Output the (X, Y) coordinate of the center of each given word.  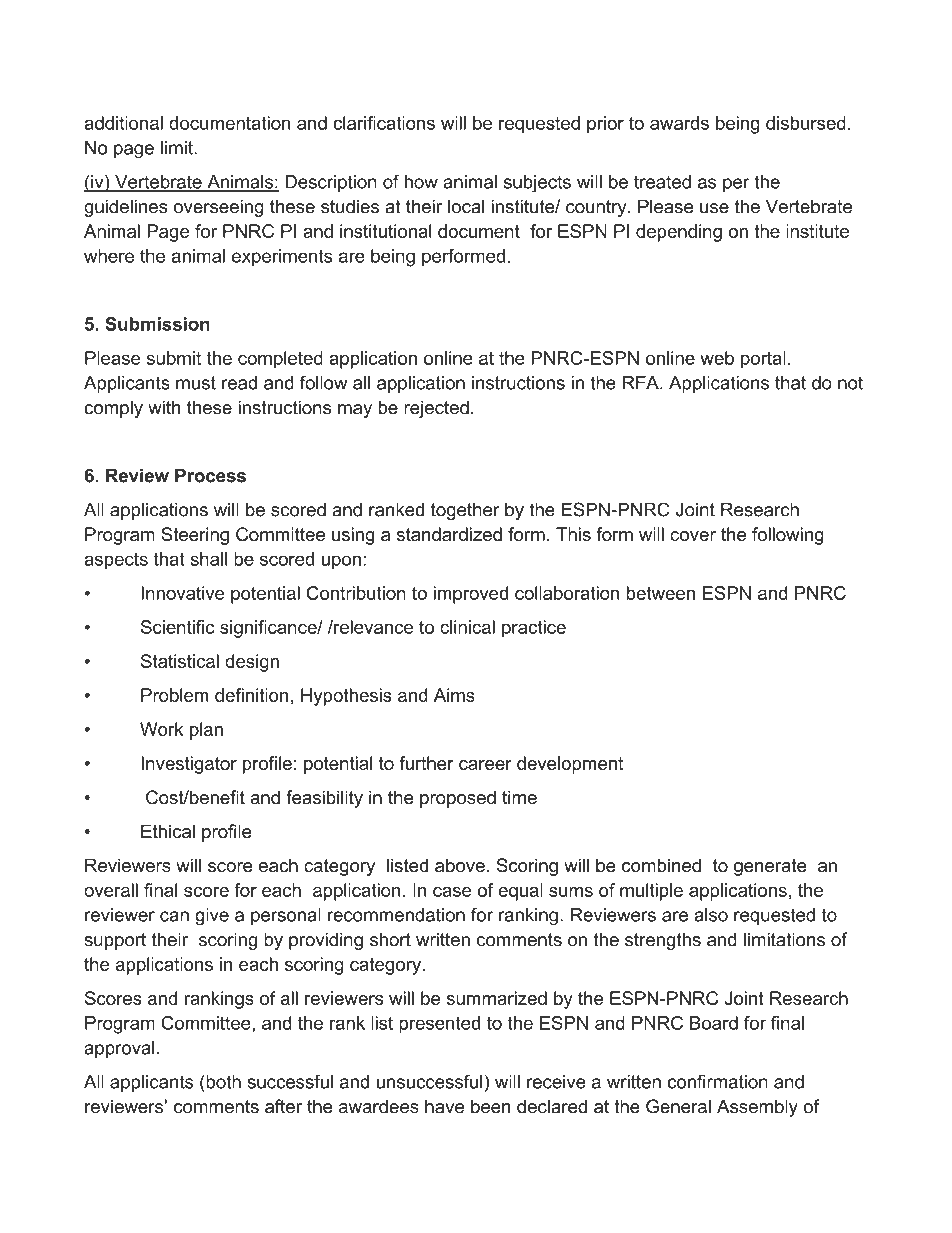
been (491, 1106)
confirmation (717, 1081)
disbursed (806, 123)
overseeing (219, 208)
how (421, 182)
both (222, 1081)
